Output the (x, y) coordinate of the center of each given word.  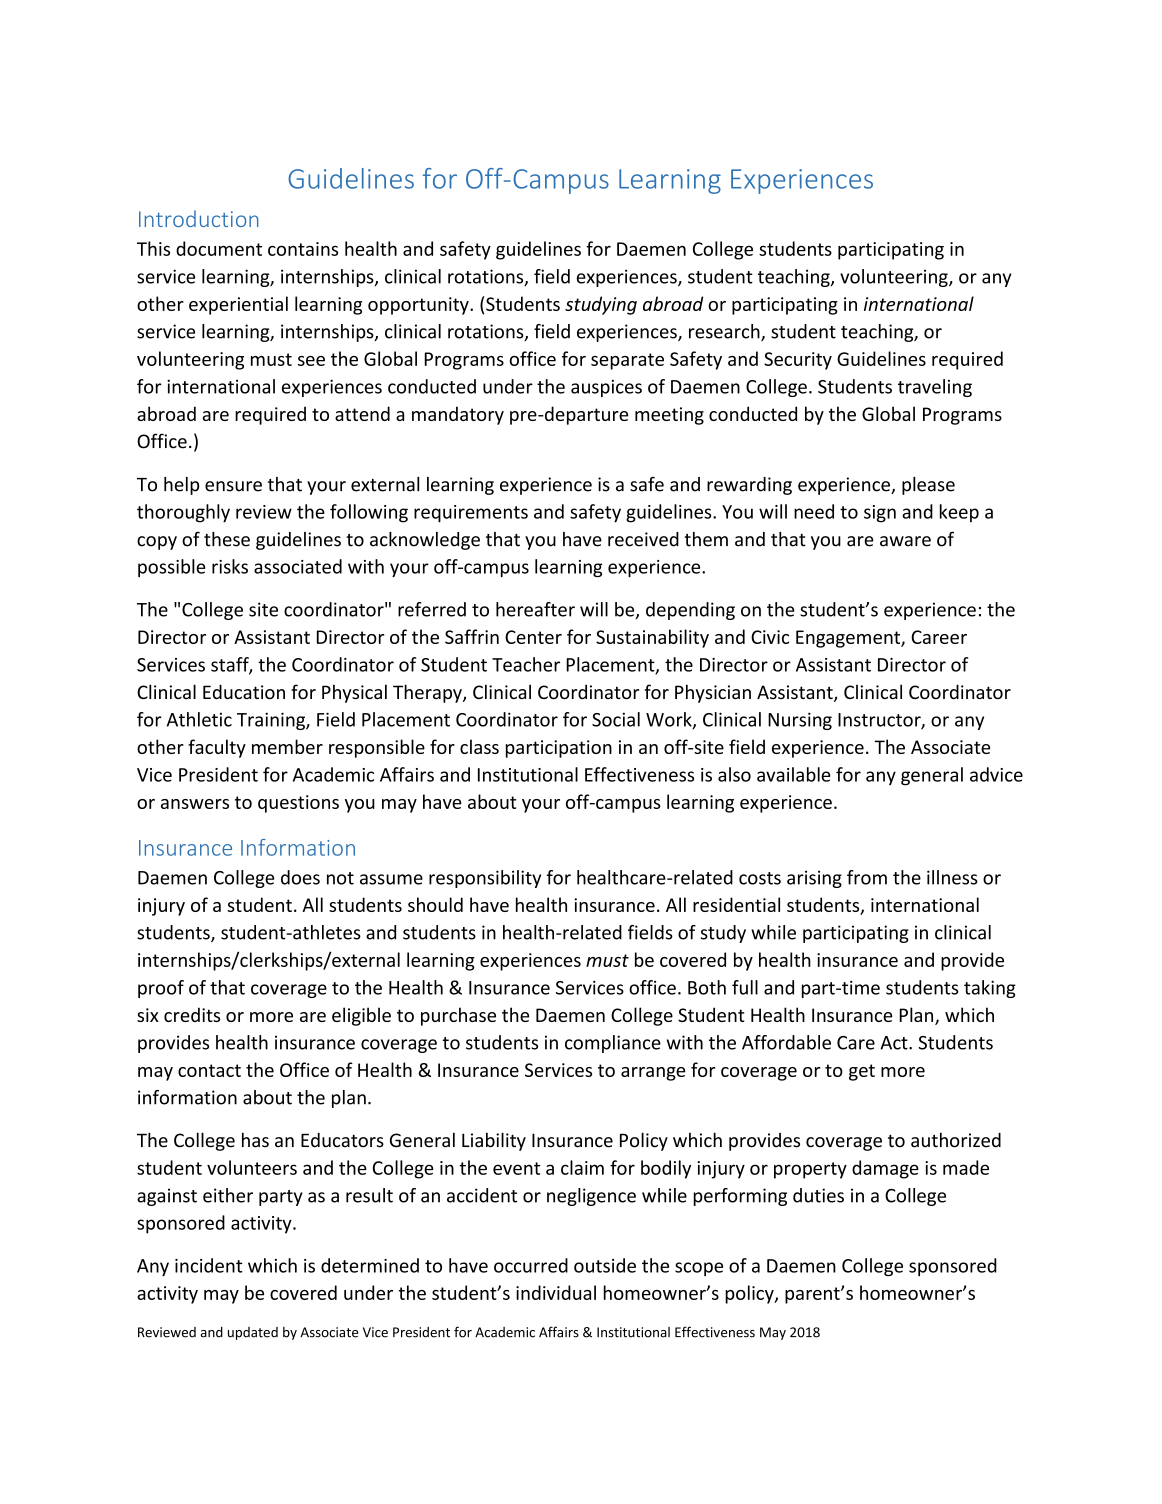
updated (253, 1333)
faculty (217, 748)
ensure (233, 486)
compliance (613, 1044)
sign (880, 514)
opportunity (419, 306)
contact (209, 1070)
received (643, 539)
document (219, 248)
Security (798, 361)
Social (616, 719)
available (794, 774)
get (862, 1072)
